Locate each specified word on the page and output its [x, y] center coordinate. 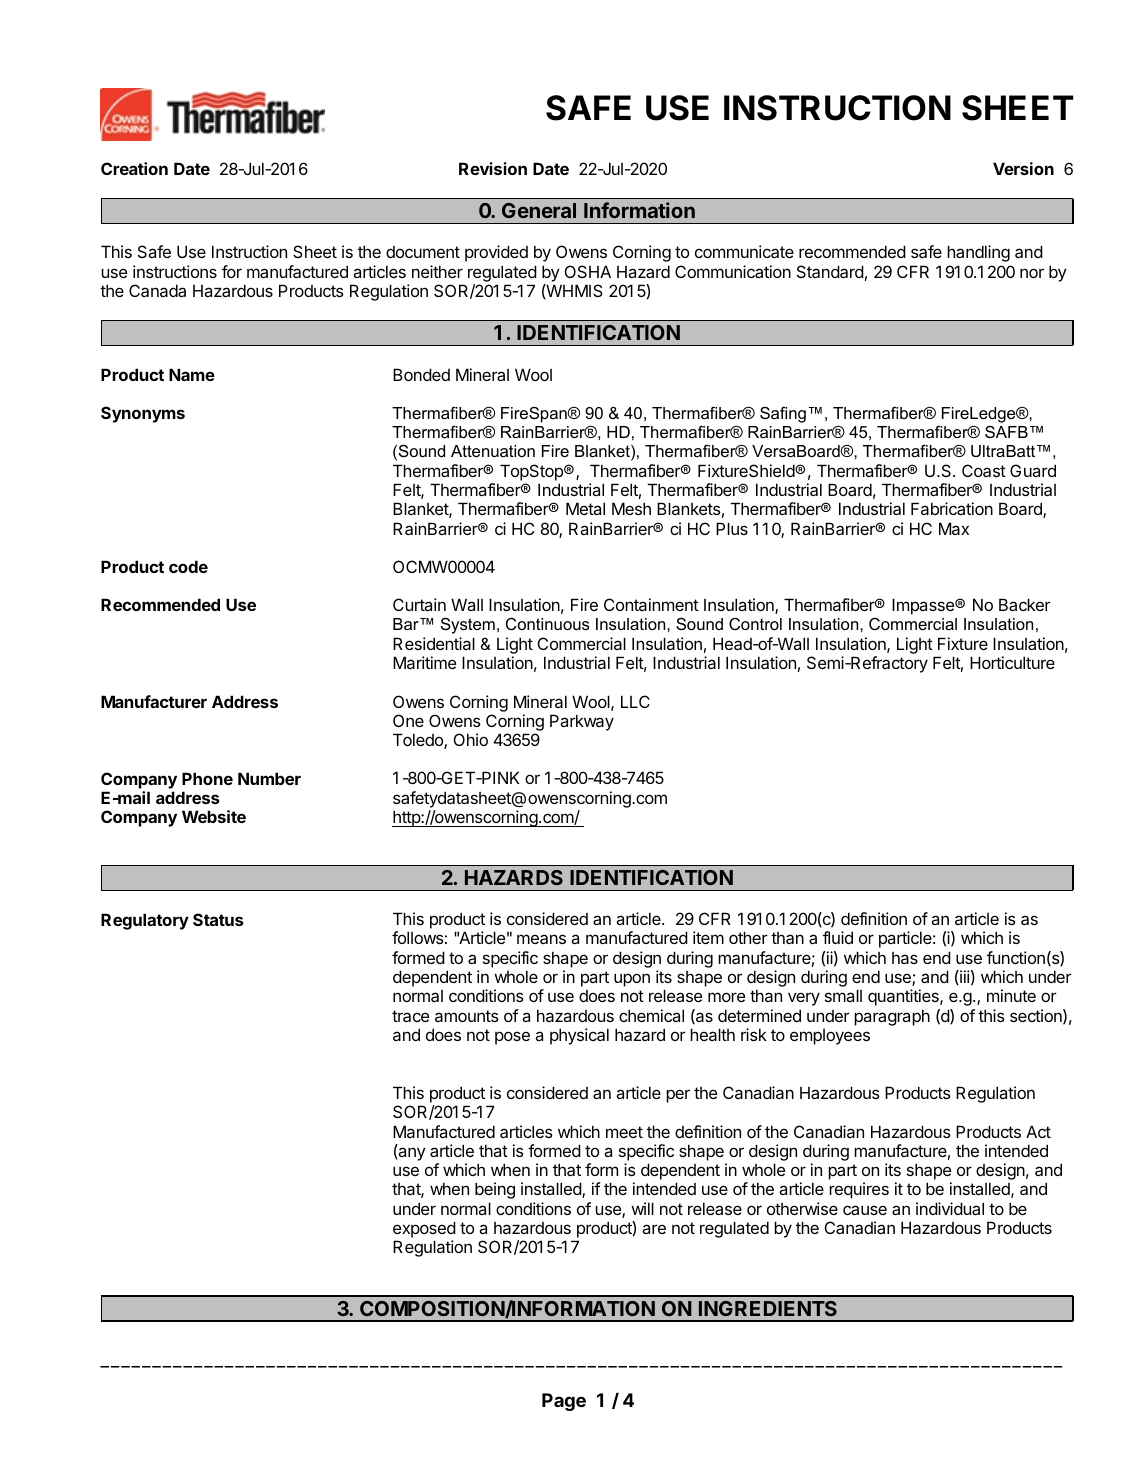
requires [859, 1190]
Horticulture [1012, 662]
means [541, 939]
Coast [984, 470]
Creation [134, 168]
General [539, 210]
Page [564, 1402]
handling [978, 253]
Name [192, 374]
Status [218, 919]
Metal [585, 508]
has [905, 958]
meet [624, 1132]
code [188, 566]
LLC [635, 701]
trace [410, 1016]
